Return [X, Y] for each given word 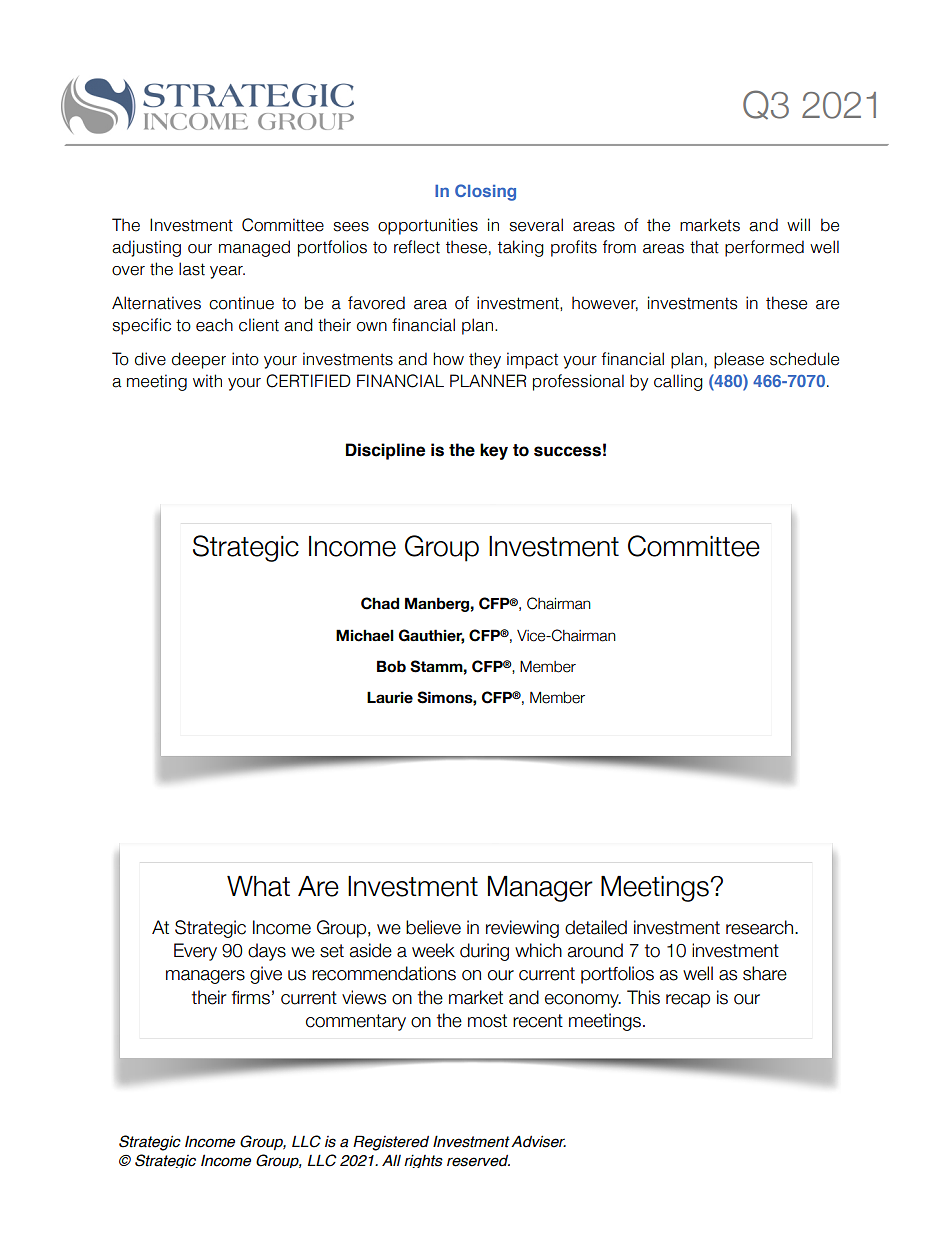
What [258, 886]
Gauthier [431, 636]
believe [433, 927]
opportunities [428, 226]
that [704, 247]
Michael [365, 635]
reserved [478, 1161]
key [494, 451]
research [761, 927]
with [207, 381]
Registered [391, 1143]
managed [254, 248]
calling [678, 382]
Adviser [538, 1141]
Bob [391, 666]
